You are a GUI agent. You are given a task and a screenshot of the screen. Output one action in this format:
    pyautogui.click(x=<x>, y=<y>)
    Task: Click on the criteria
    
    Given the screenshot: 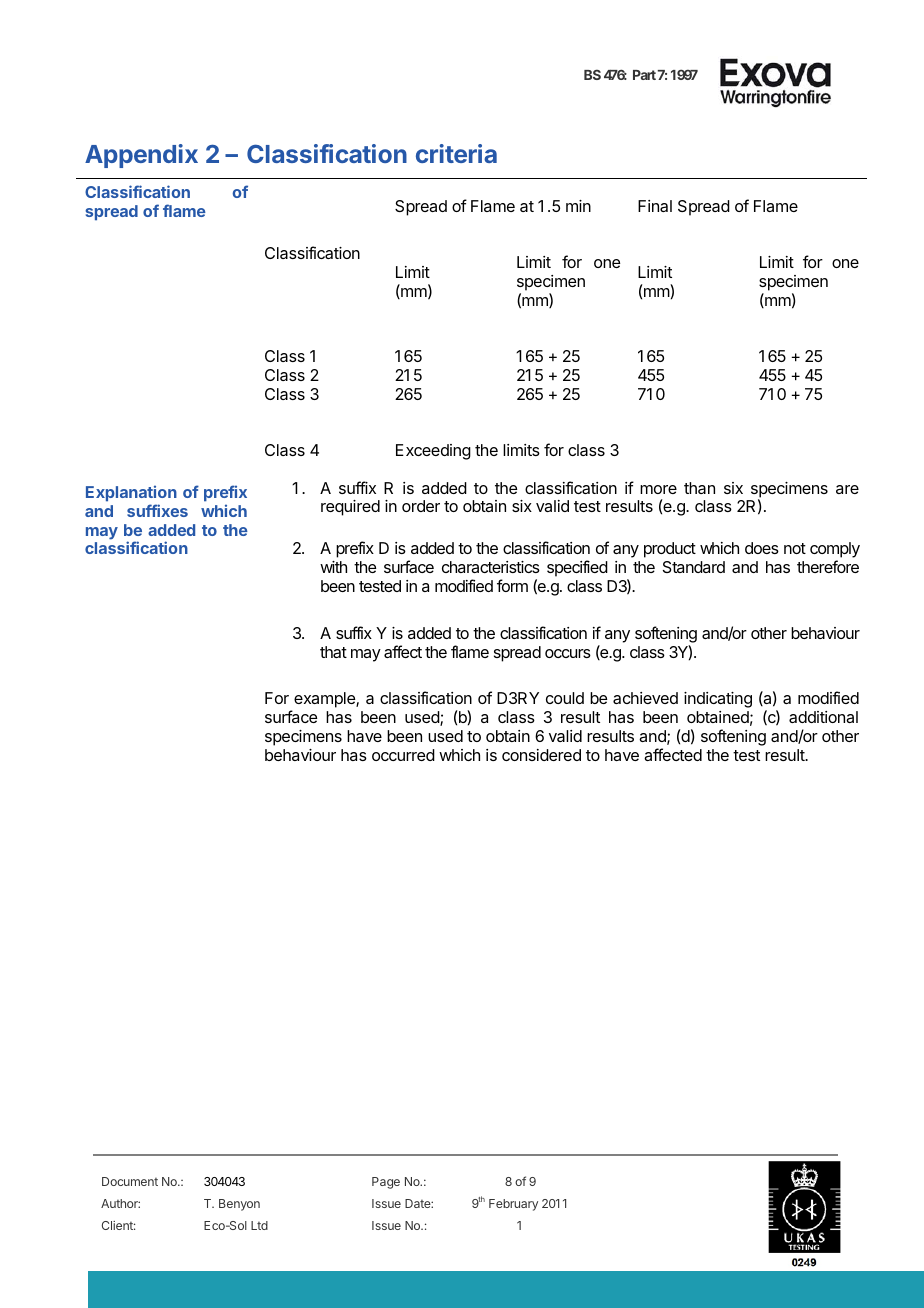 What is the action you would take?
    pyautogui.click(x=456, y=153)
